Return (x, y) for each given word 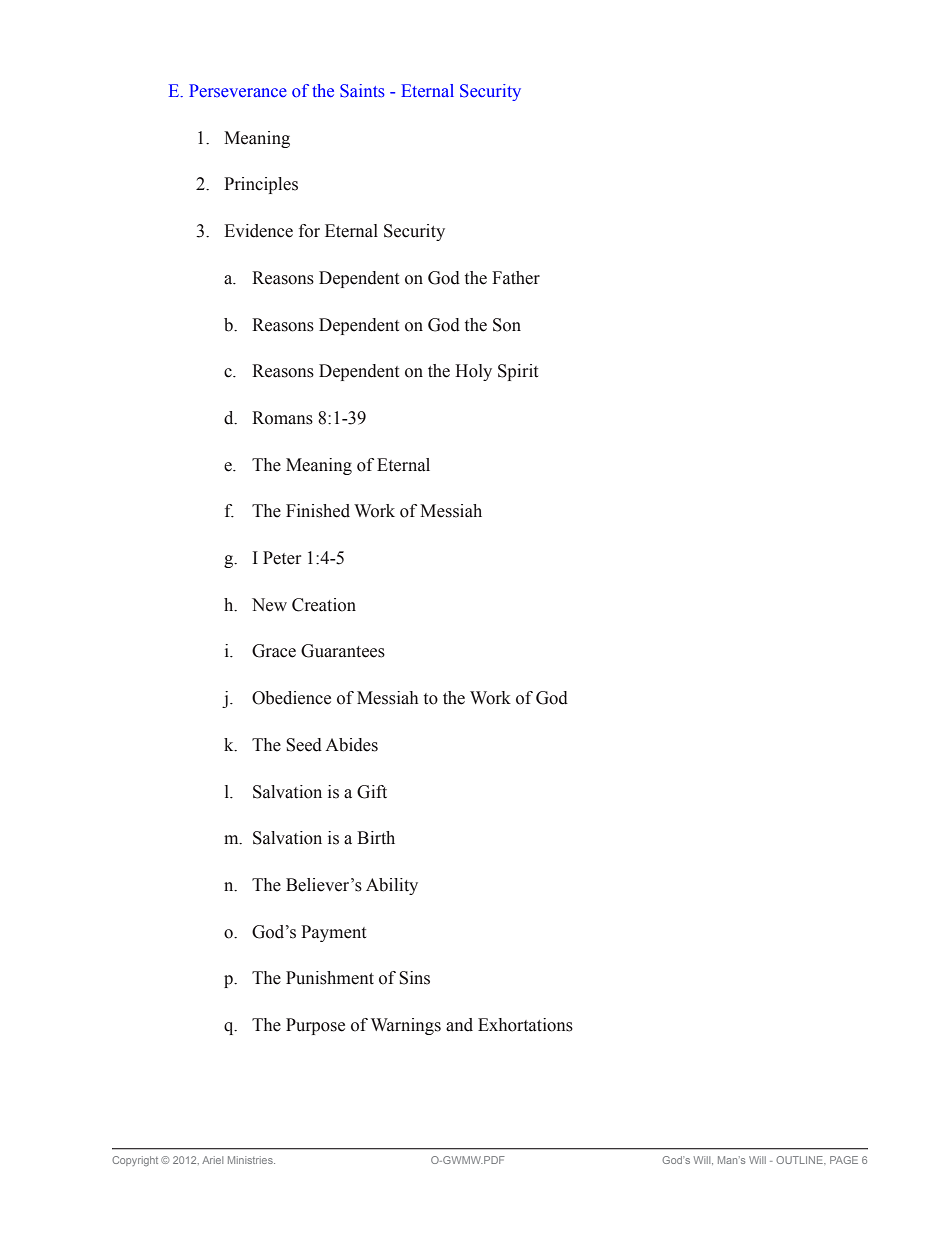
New (269, 605)
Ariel (212, 1160)
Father (516, 278)
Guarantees (343, 651)
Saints (362, 91)
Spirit (518, 372)
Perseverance (238, 91)
